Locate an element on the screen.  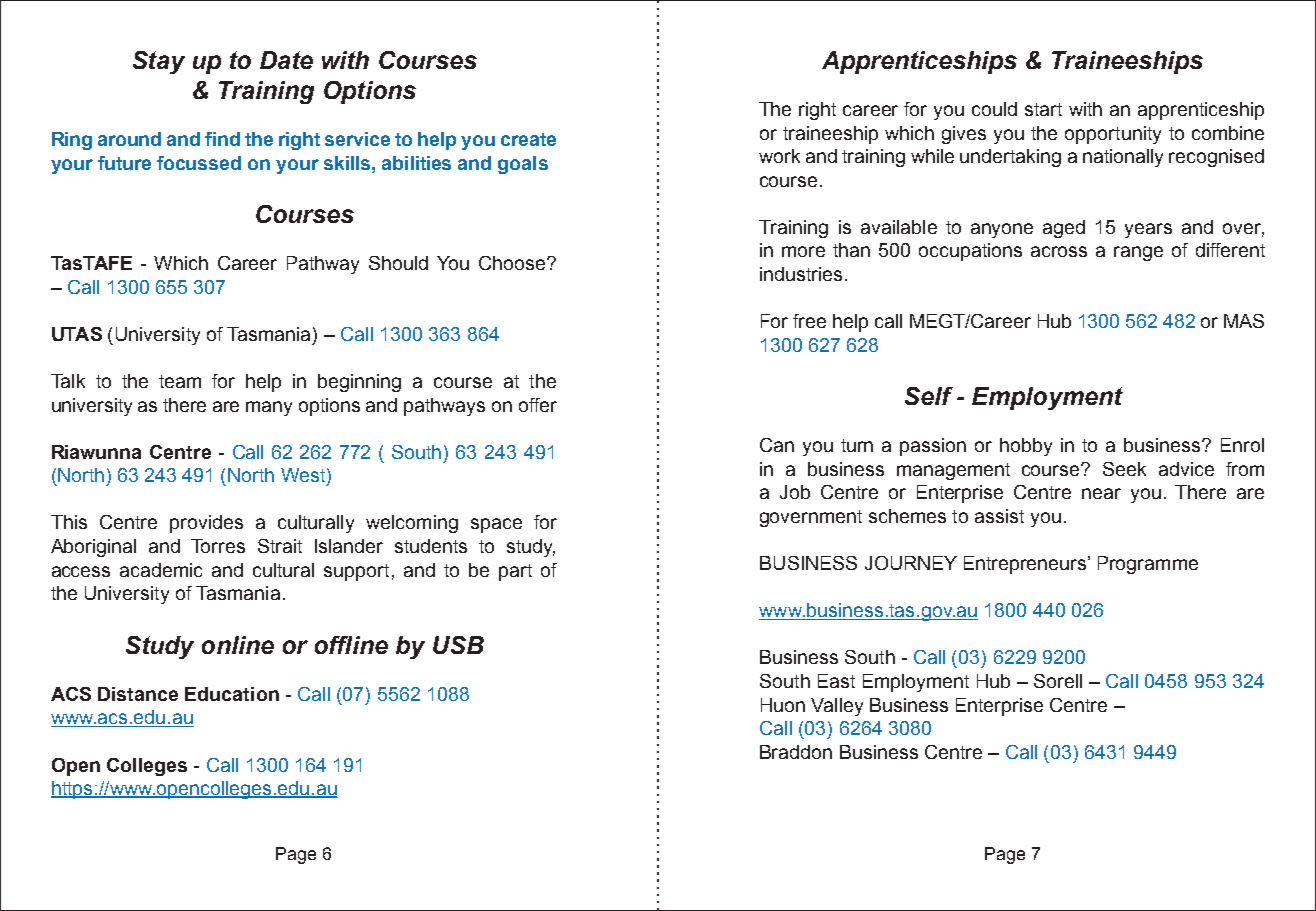
Education is located at coordinates (232, 694).
